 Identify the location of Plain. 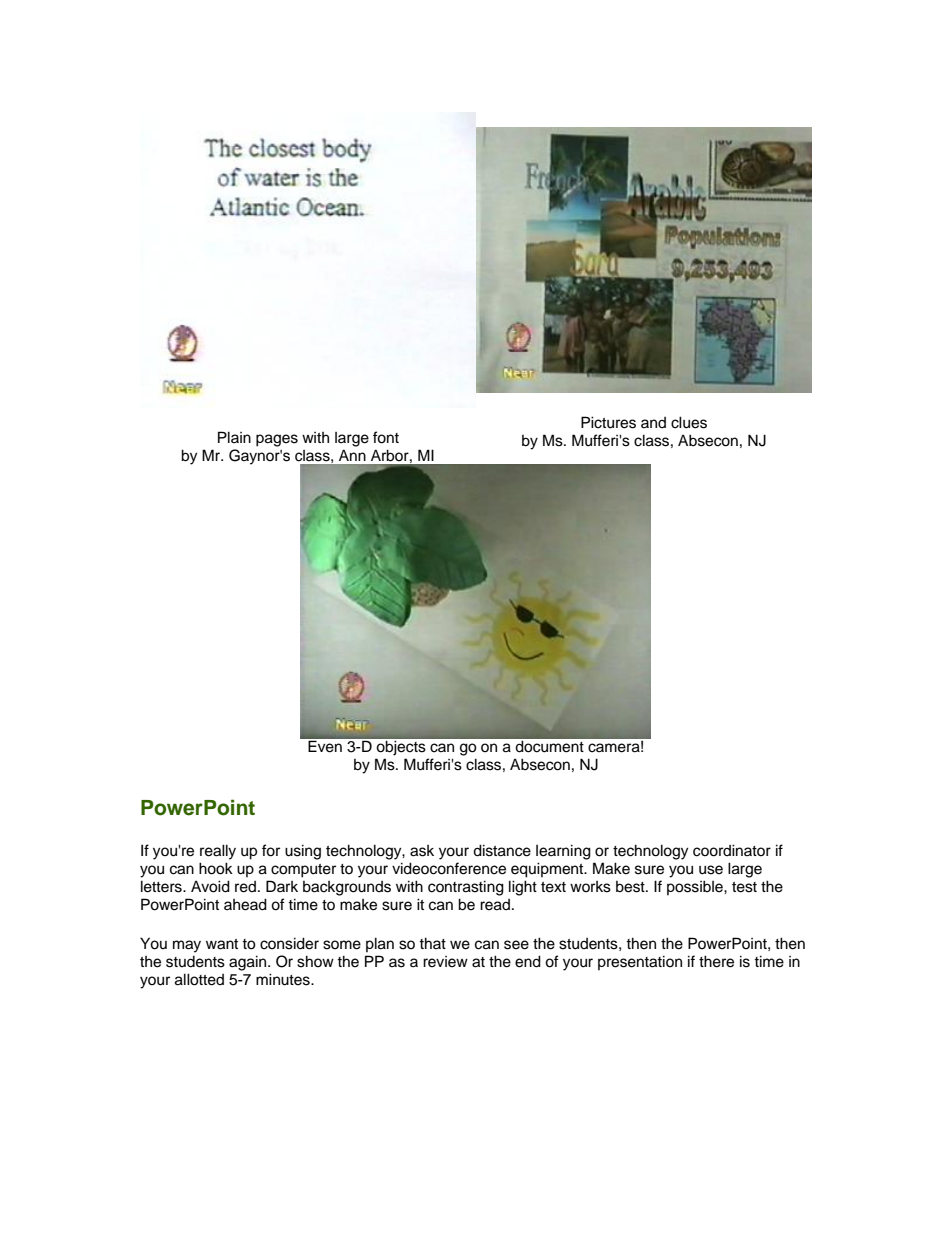
(234, 437).
